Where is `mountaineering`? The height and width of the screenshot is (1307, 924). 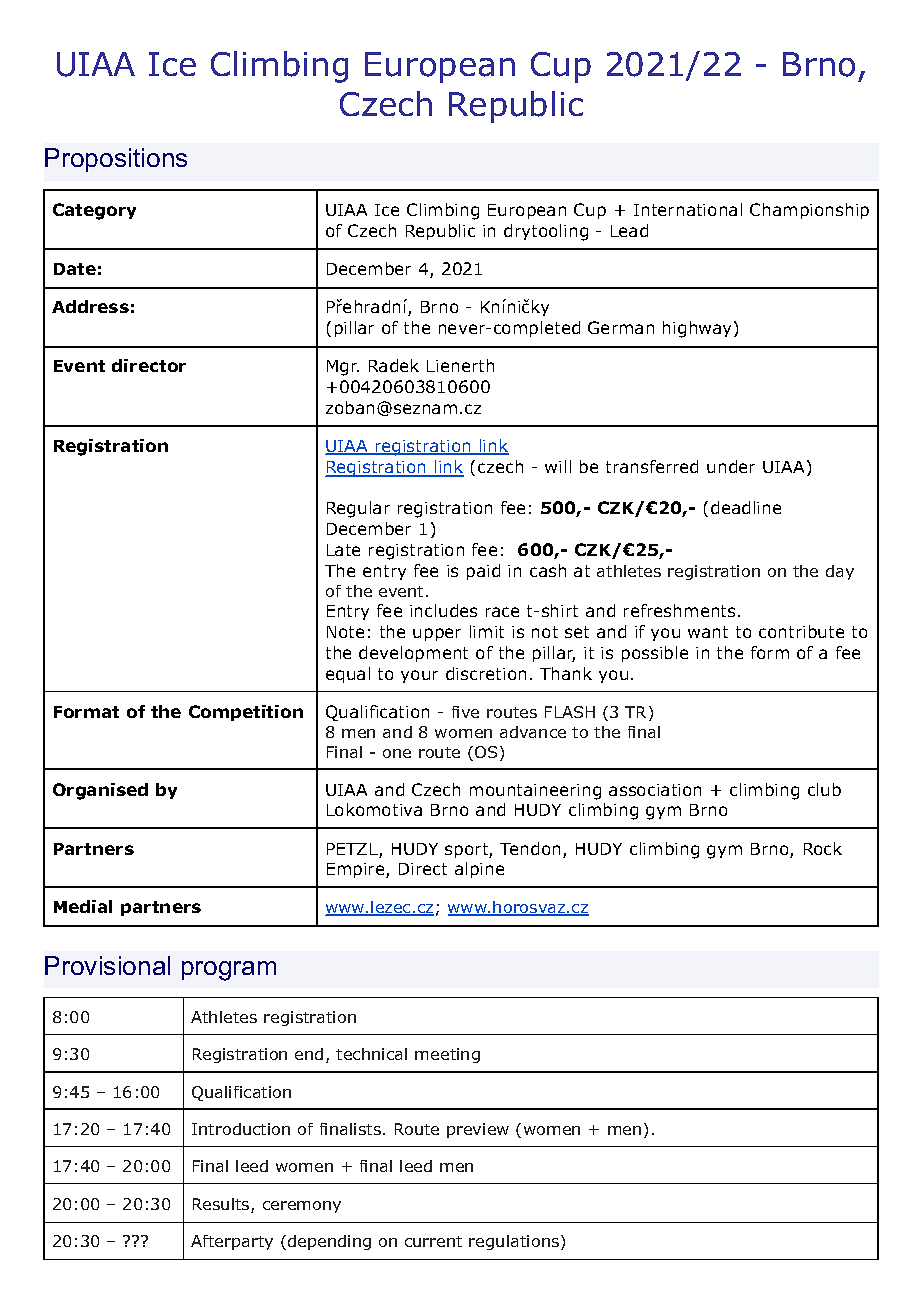 mountaineering is located at coordinates (535, 792).
